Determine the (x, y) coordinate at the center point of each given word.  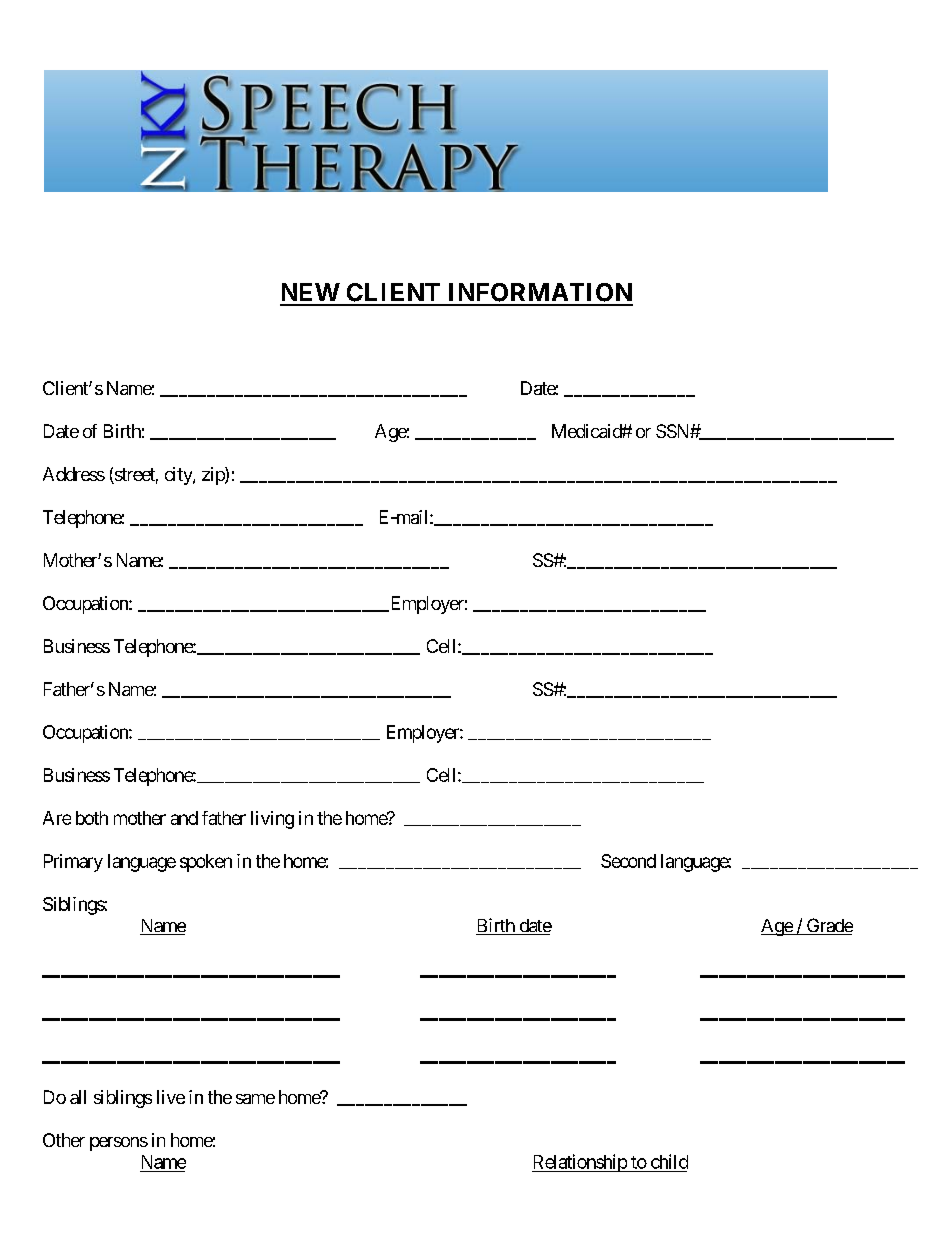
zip (214, 476)
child (669, 1161)
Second (628, 861)
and (184, 818)
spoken (206, 863)
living (272, 820)
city (179, 476)
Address (74, 474)
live (171, 1097)
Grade (828, 926)
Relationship (580, 1163)
